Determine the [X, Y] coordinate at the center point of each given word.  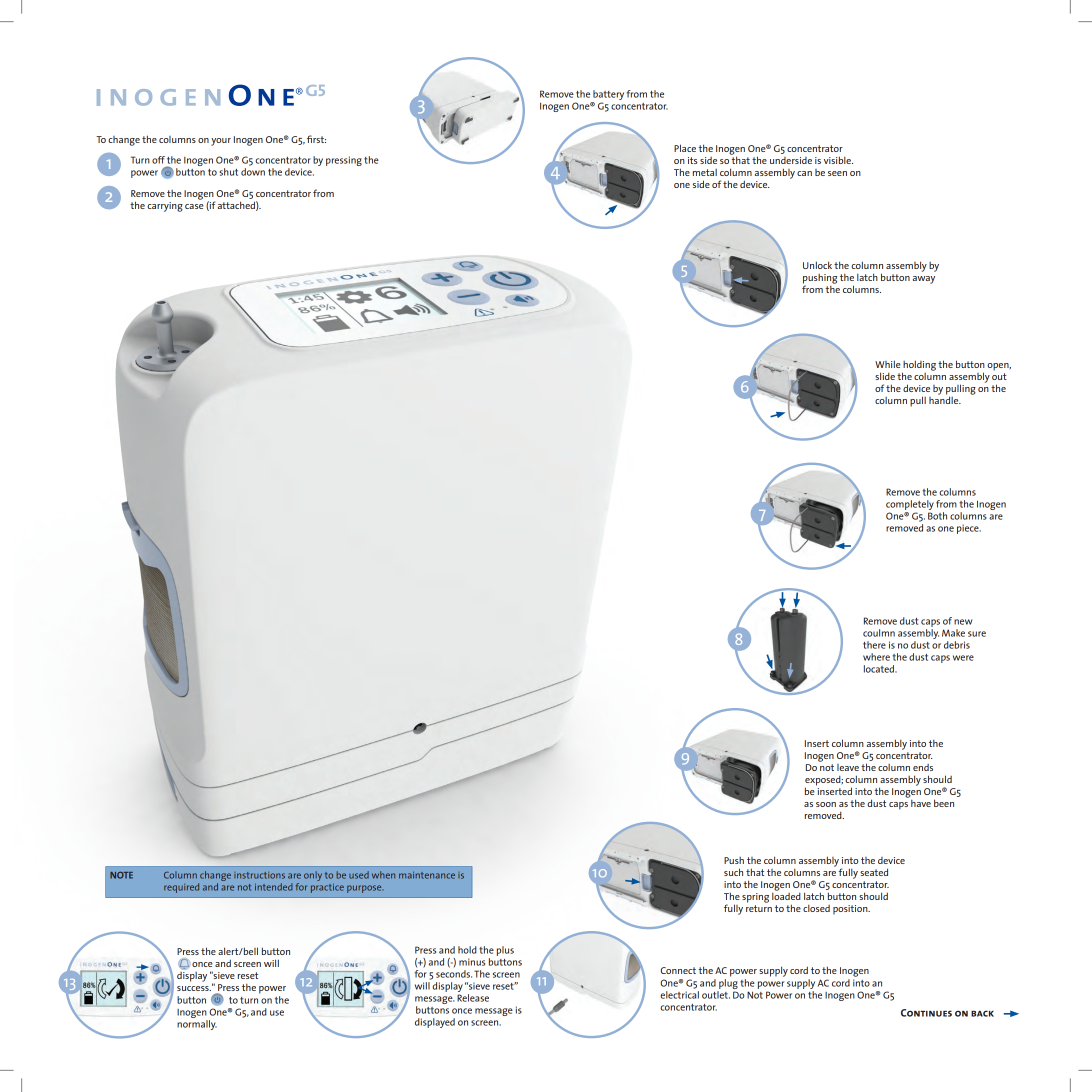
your [221, 142]
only [313, 876]
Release [473, 998]
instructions [259, 875]
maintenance [427, 875]
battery [607, 96]
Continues [926, 1013]
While [888, 364]
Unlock [817, 265]
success [194, 988]
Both [937, 516]
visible [838, 160]
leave [848, 767]
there [874, 645]
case [194, 206]
